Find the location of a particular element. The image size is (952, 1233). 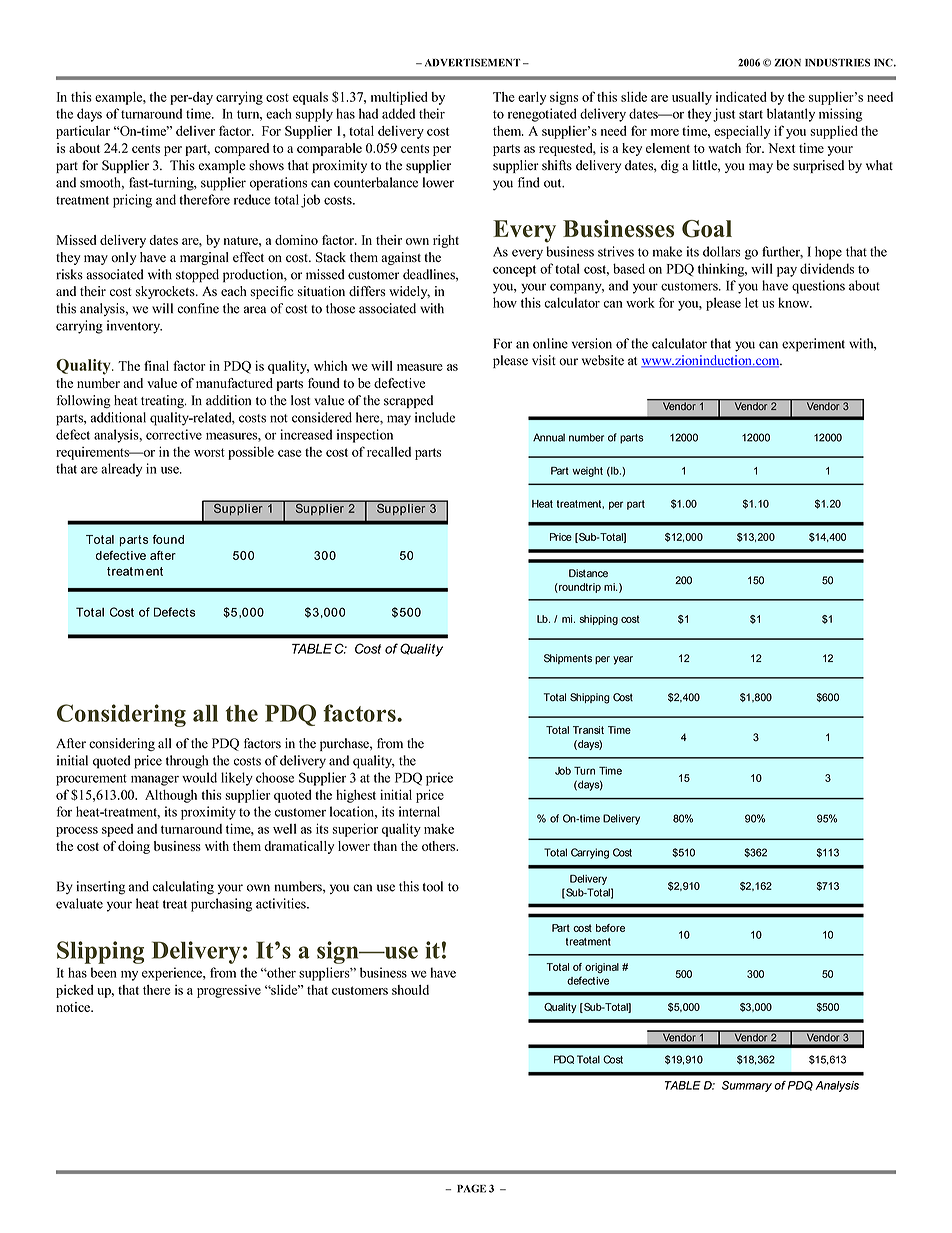

notice is located at coordinates (74, 1007).
